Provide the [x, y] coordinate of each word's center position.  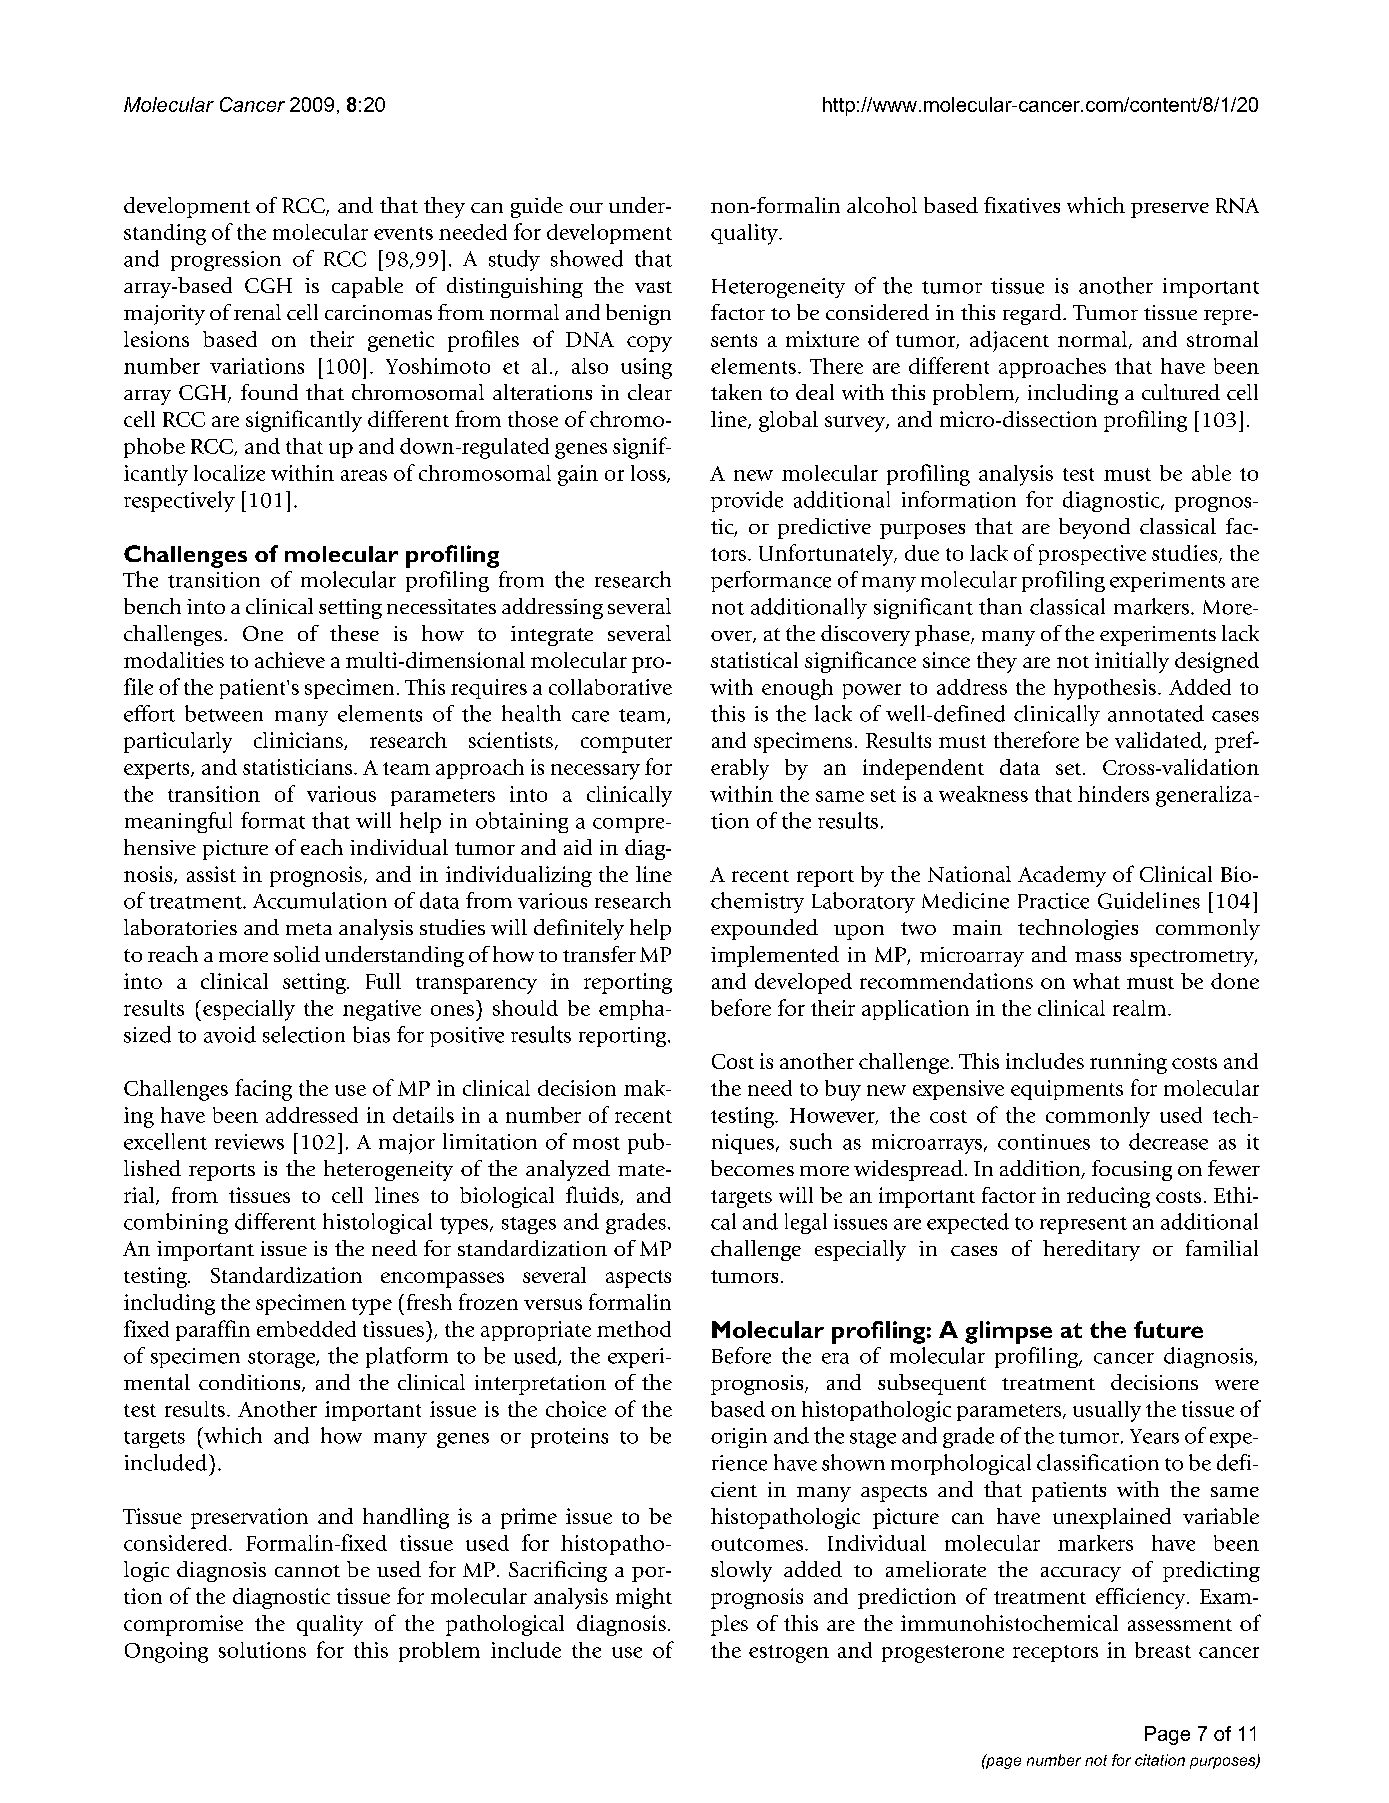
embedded [306, 1329]
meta [309, 929]
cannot [307, 1571]
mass [1098, 957]
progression [226, 261]
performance [771, 581]
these [354, 633]
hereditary [1091, 1250]
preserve [1170, 210]
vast [653, 287]
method [634, 1329]
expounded [764, 929]
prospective [1092, 555]
